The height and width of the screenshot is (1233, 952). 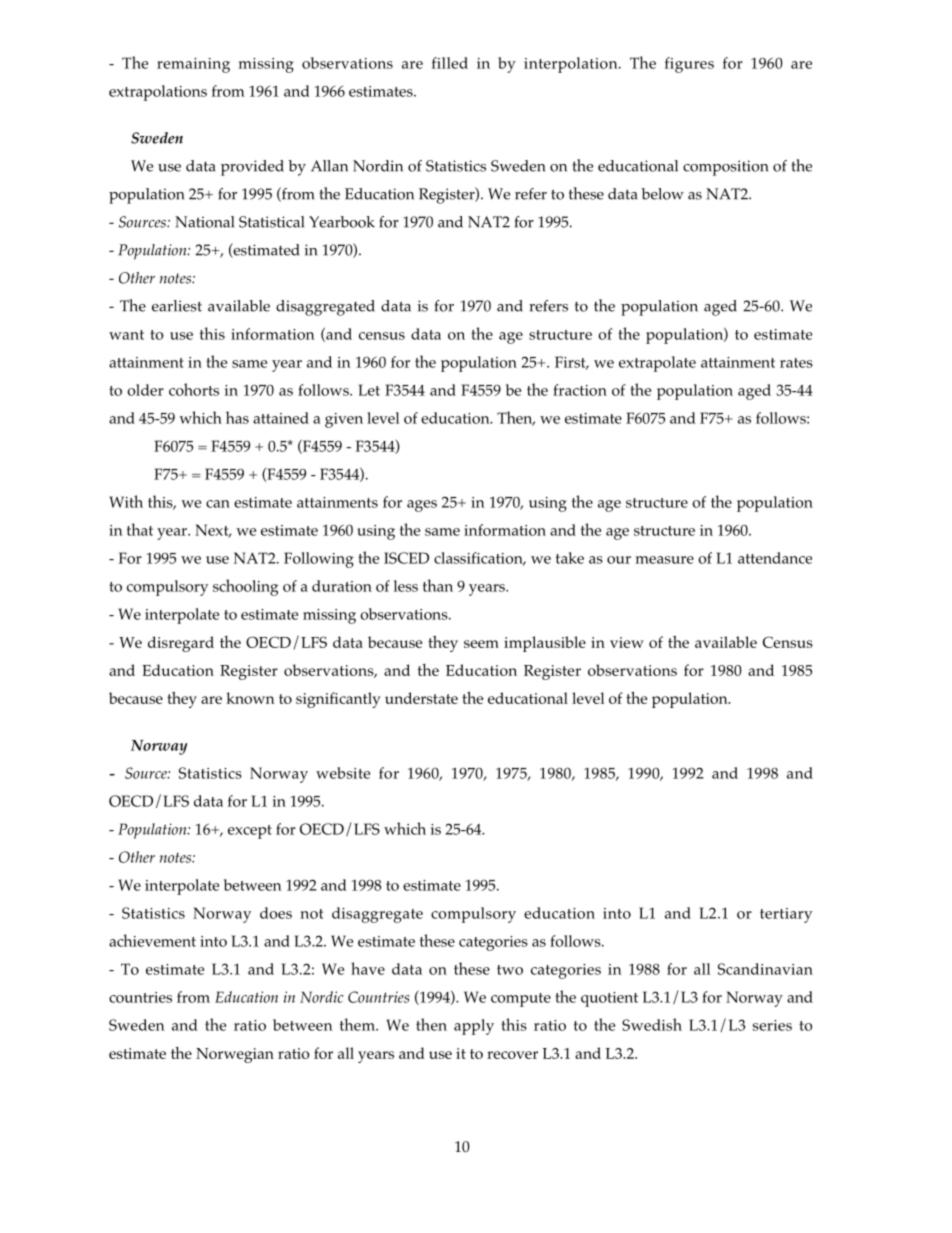 What do you see at coordinates (250, 698) in the screenshot?
I see `known` at bounding box center [250, 698].
